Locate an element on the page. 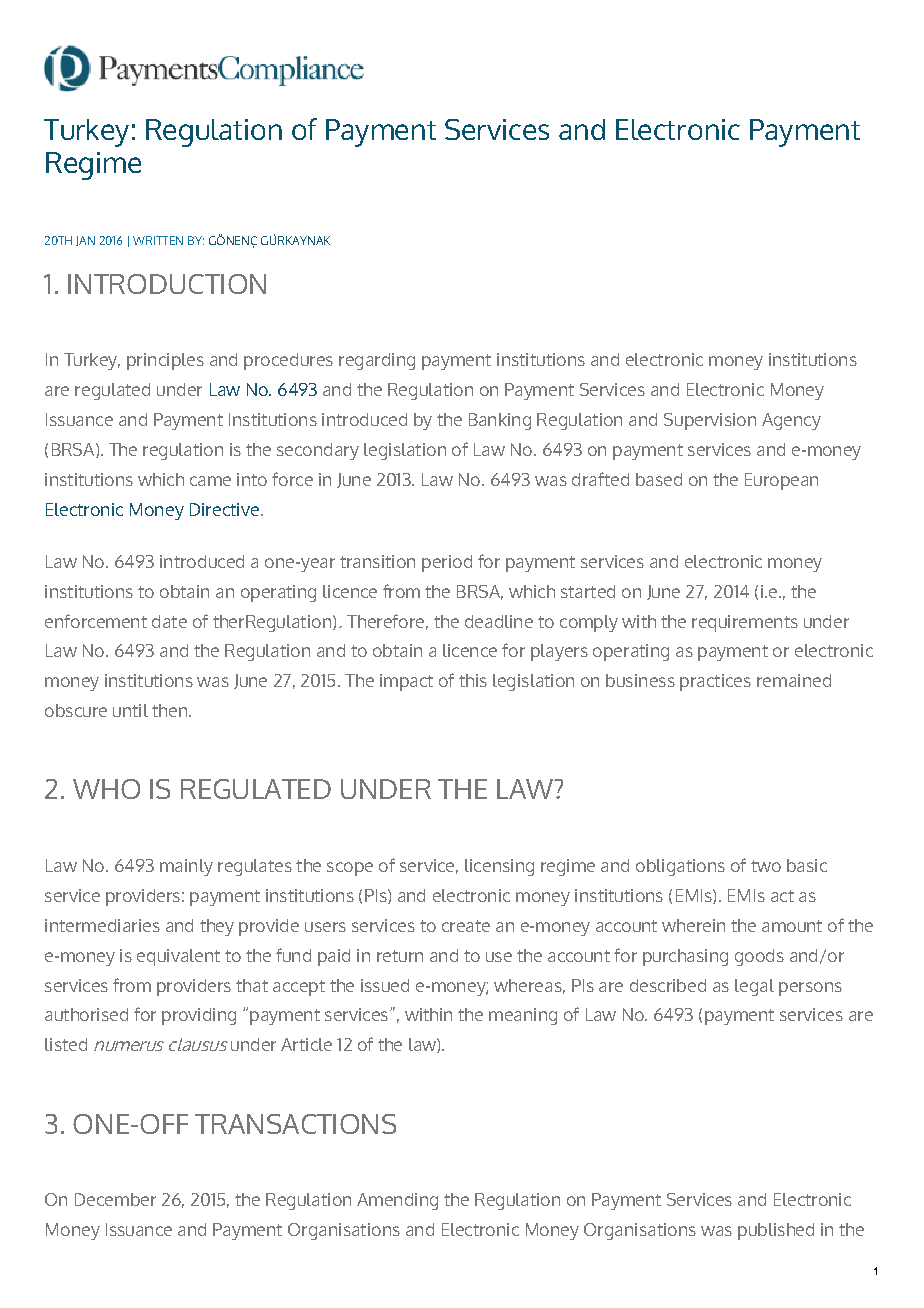 This page has height=1308, width=924. INTRODUCTION is located at coordinates (167, 284).
